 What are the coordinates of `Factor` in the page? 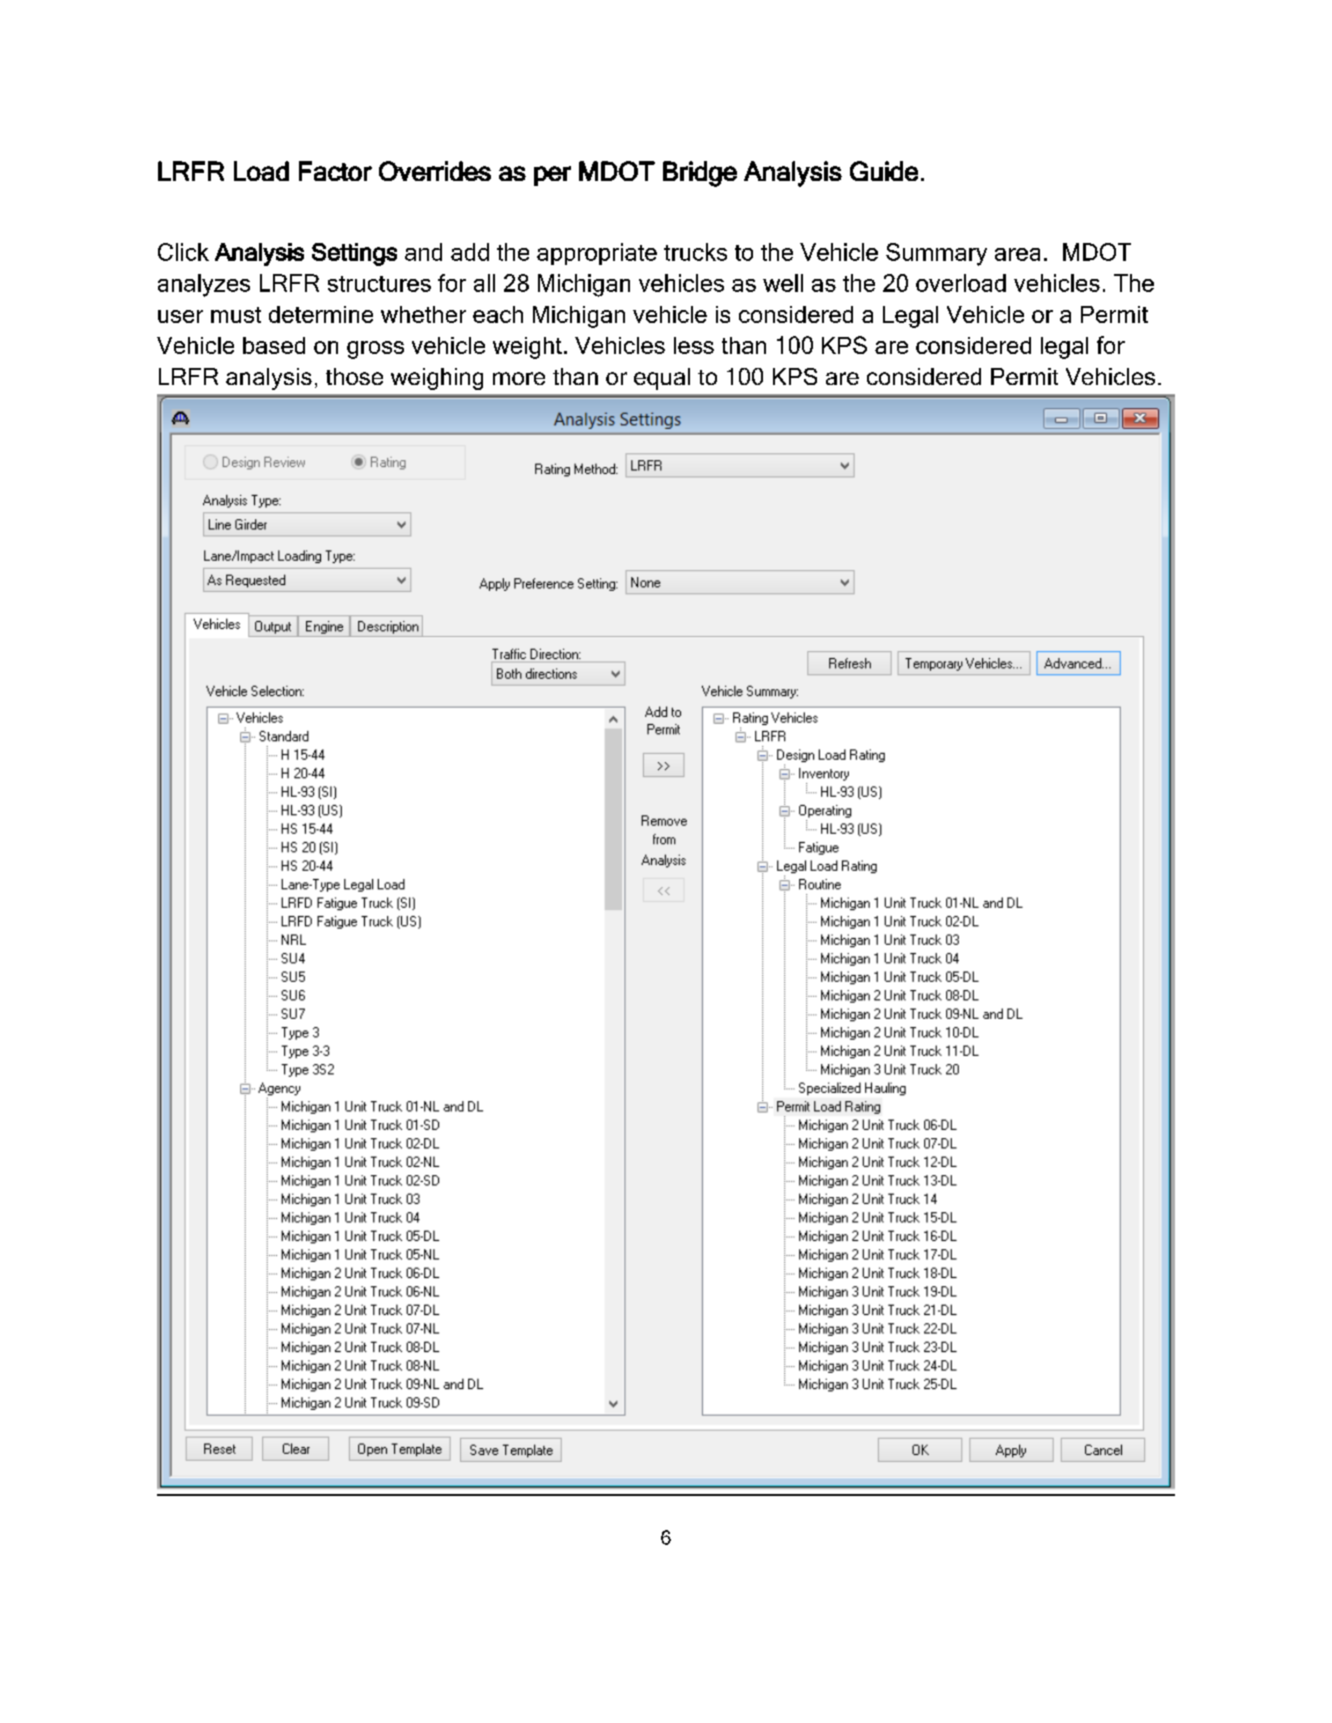 It's located at (335, 171).
